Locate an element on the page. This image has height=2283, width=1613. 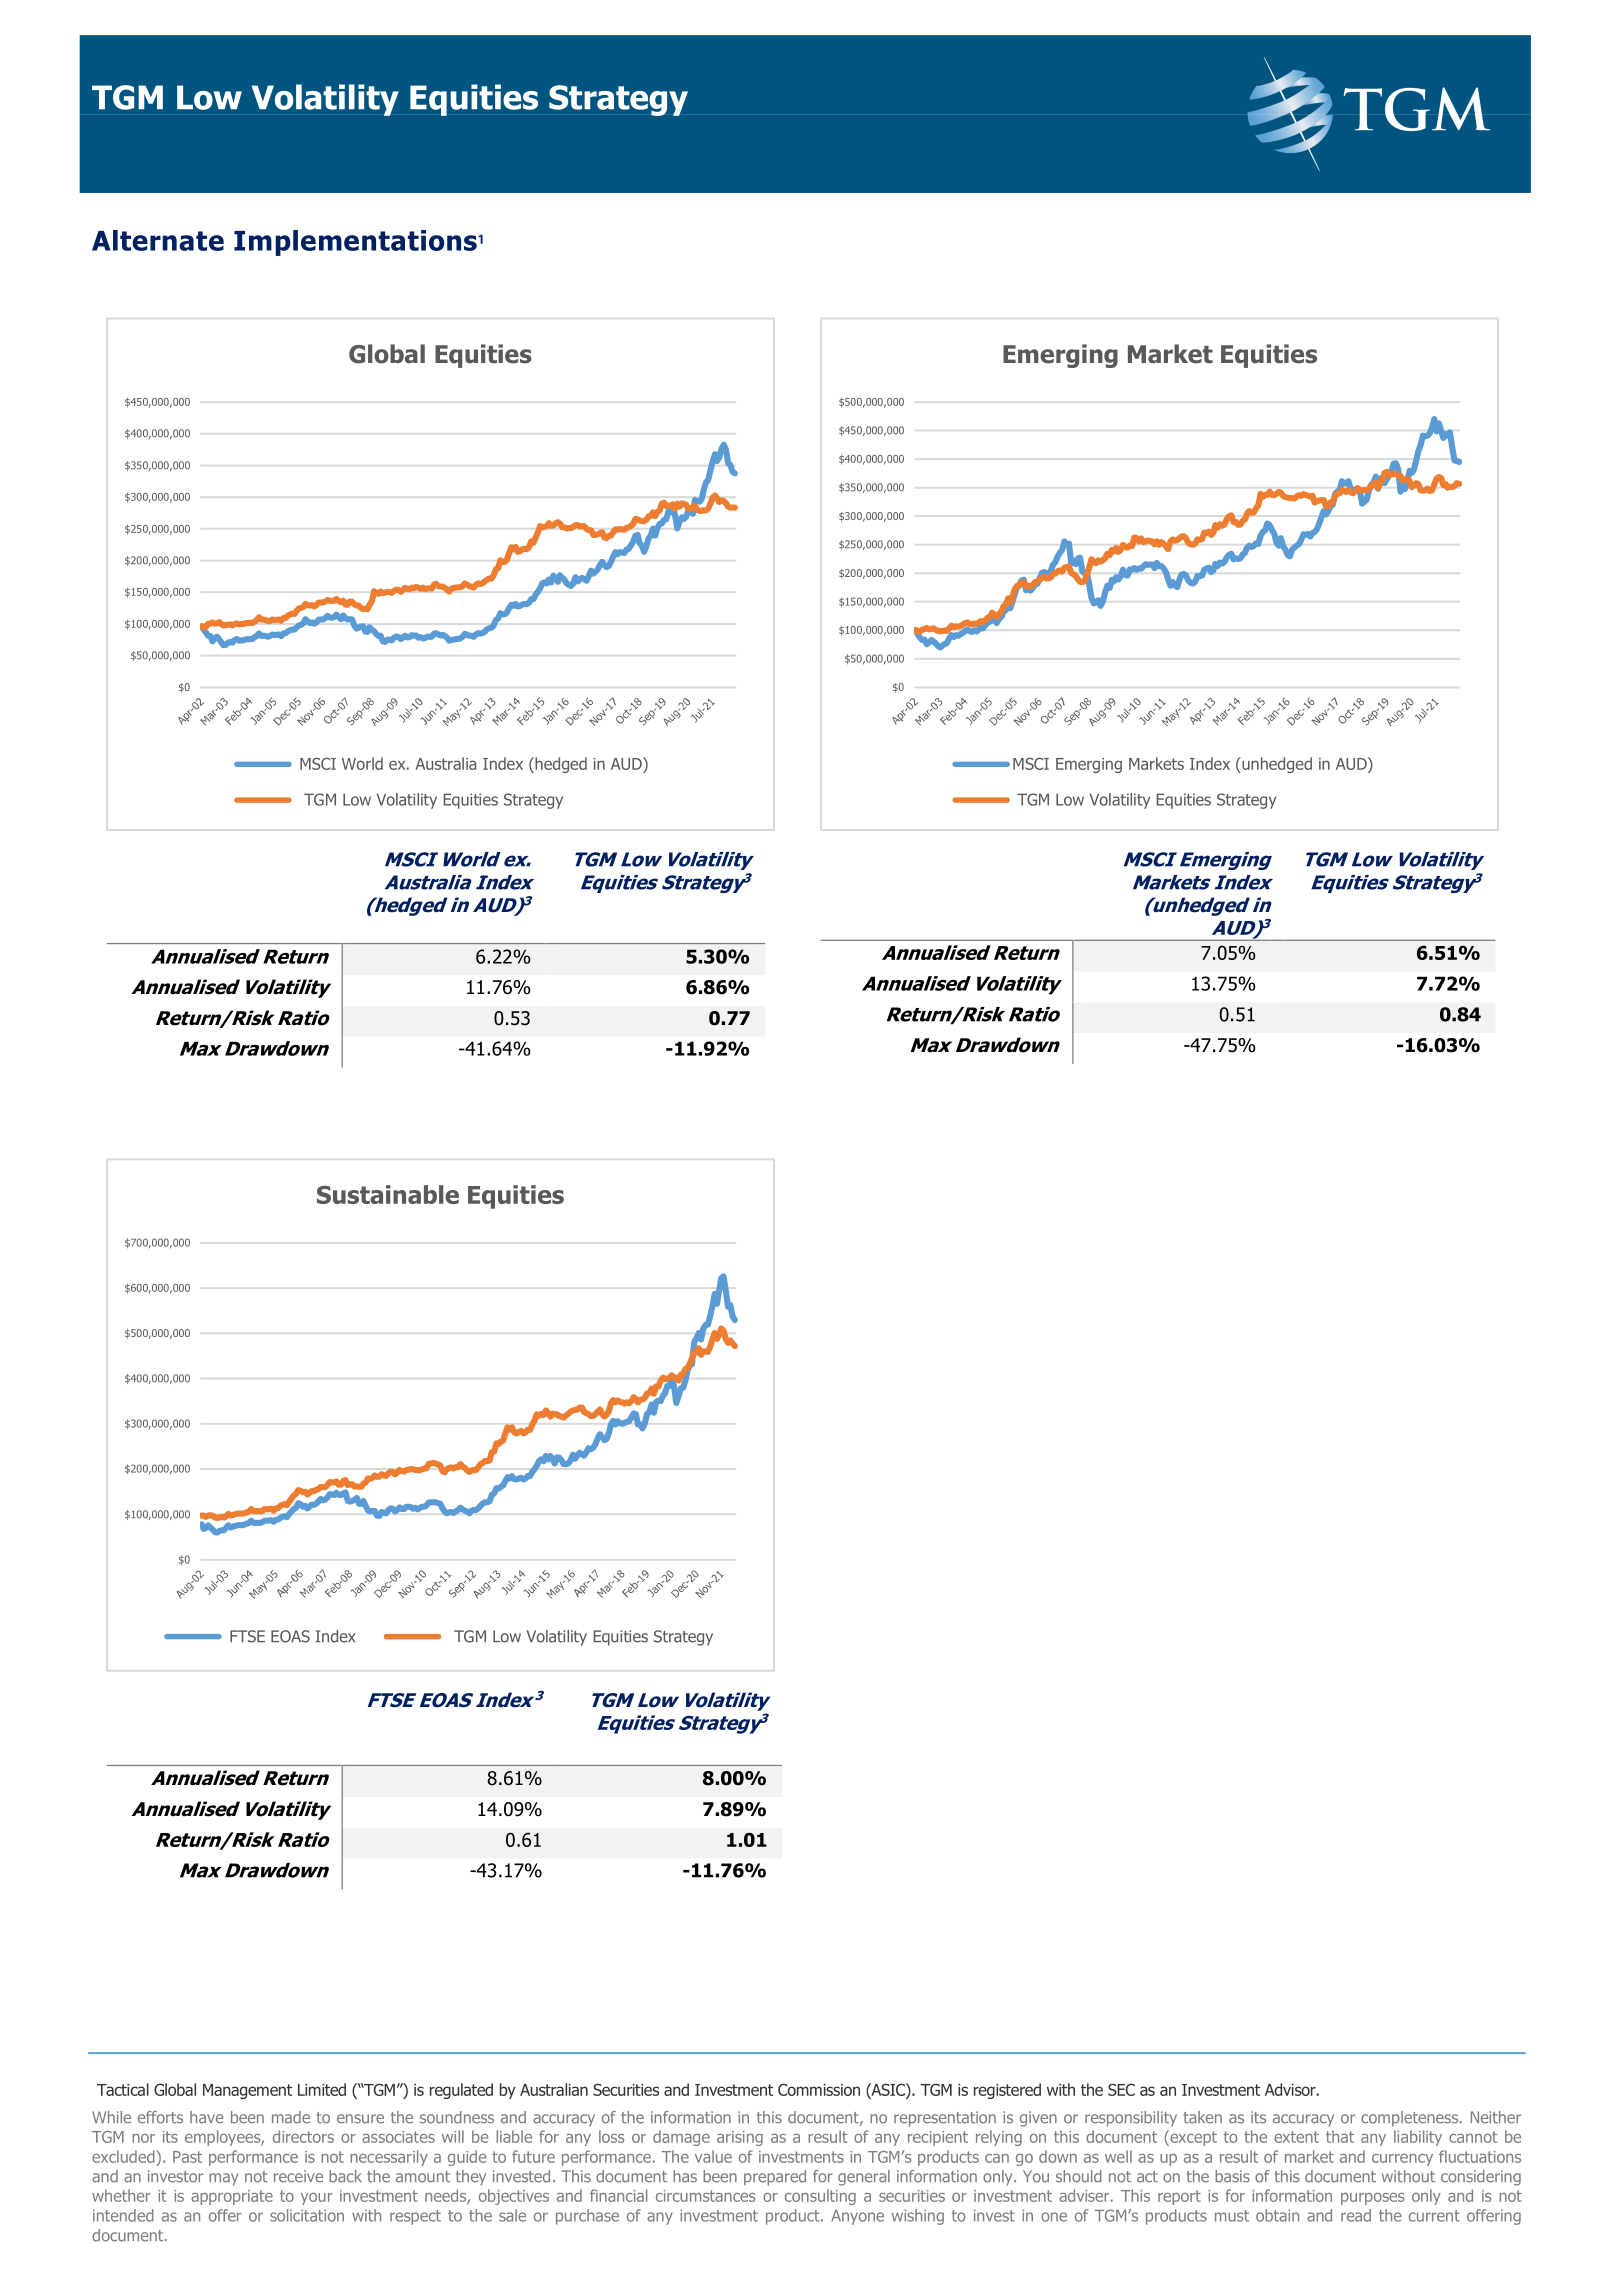
Alternate is located at coordinates (158, 240).
